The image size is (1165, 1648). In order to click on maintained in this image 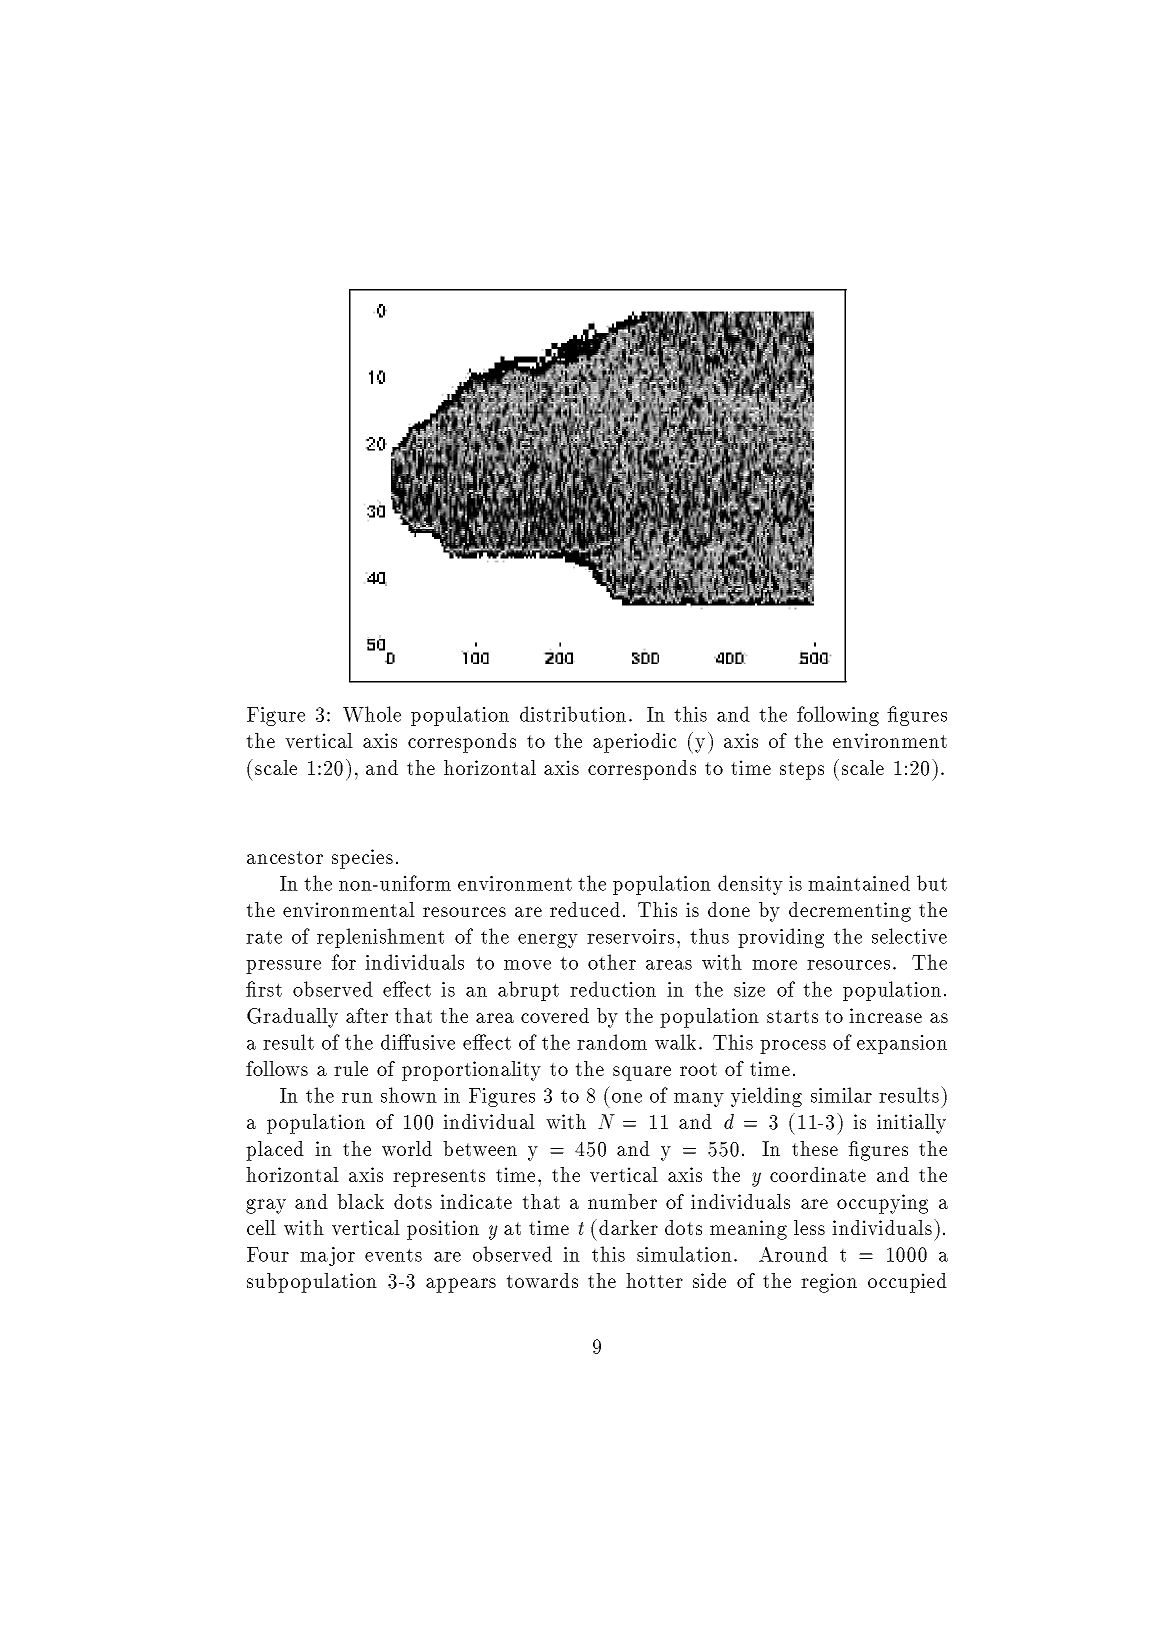, I will do `click(859, 883)`.
